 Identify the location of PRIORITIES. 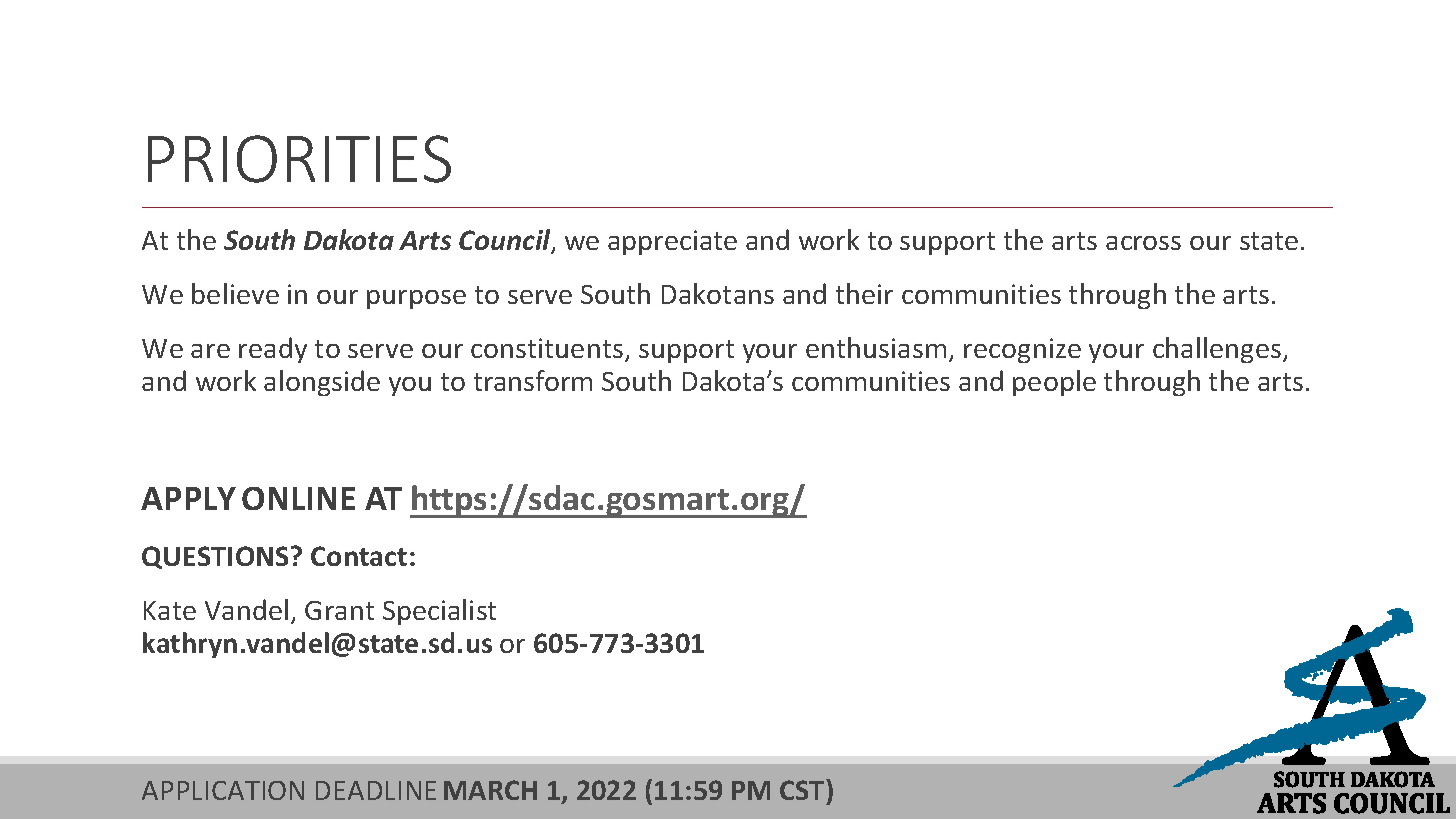
(299, 159).
